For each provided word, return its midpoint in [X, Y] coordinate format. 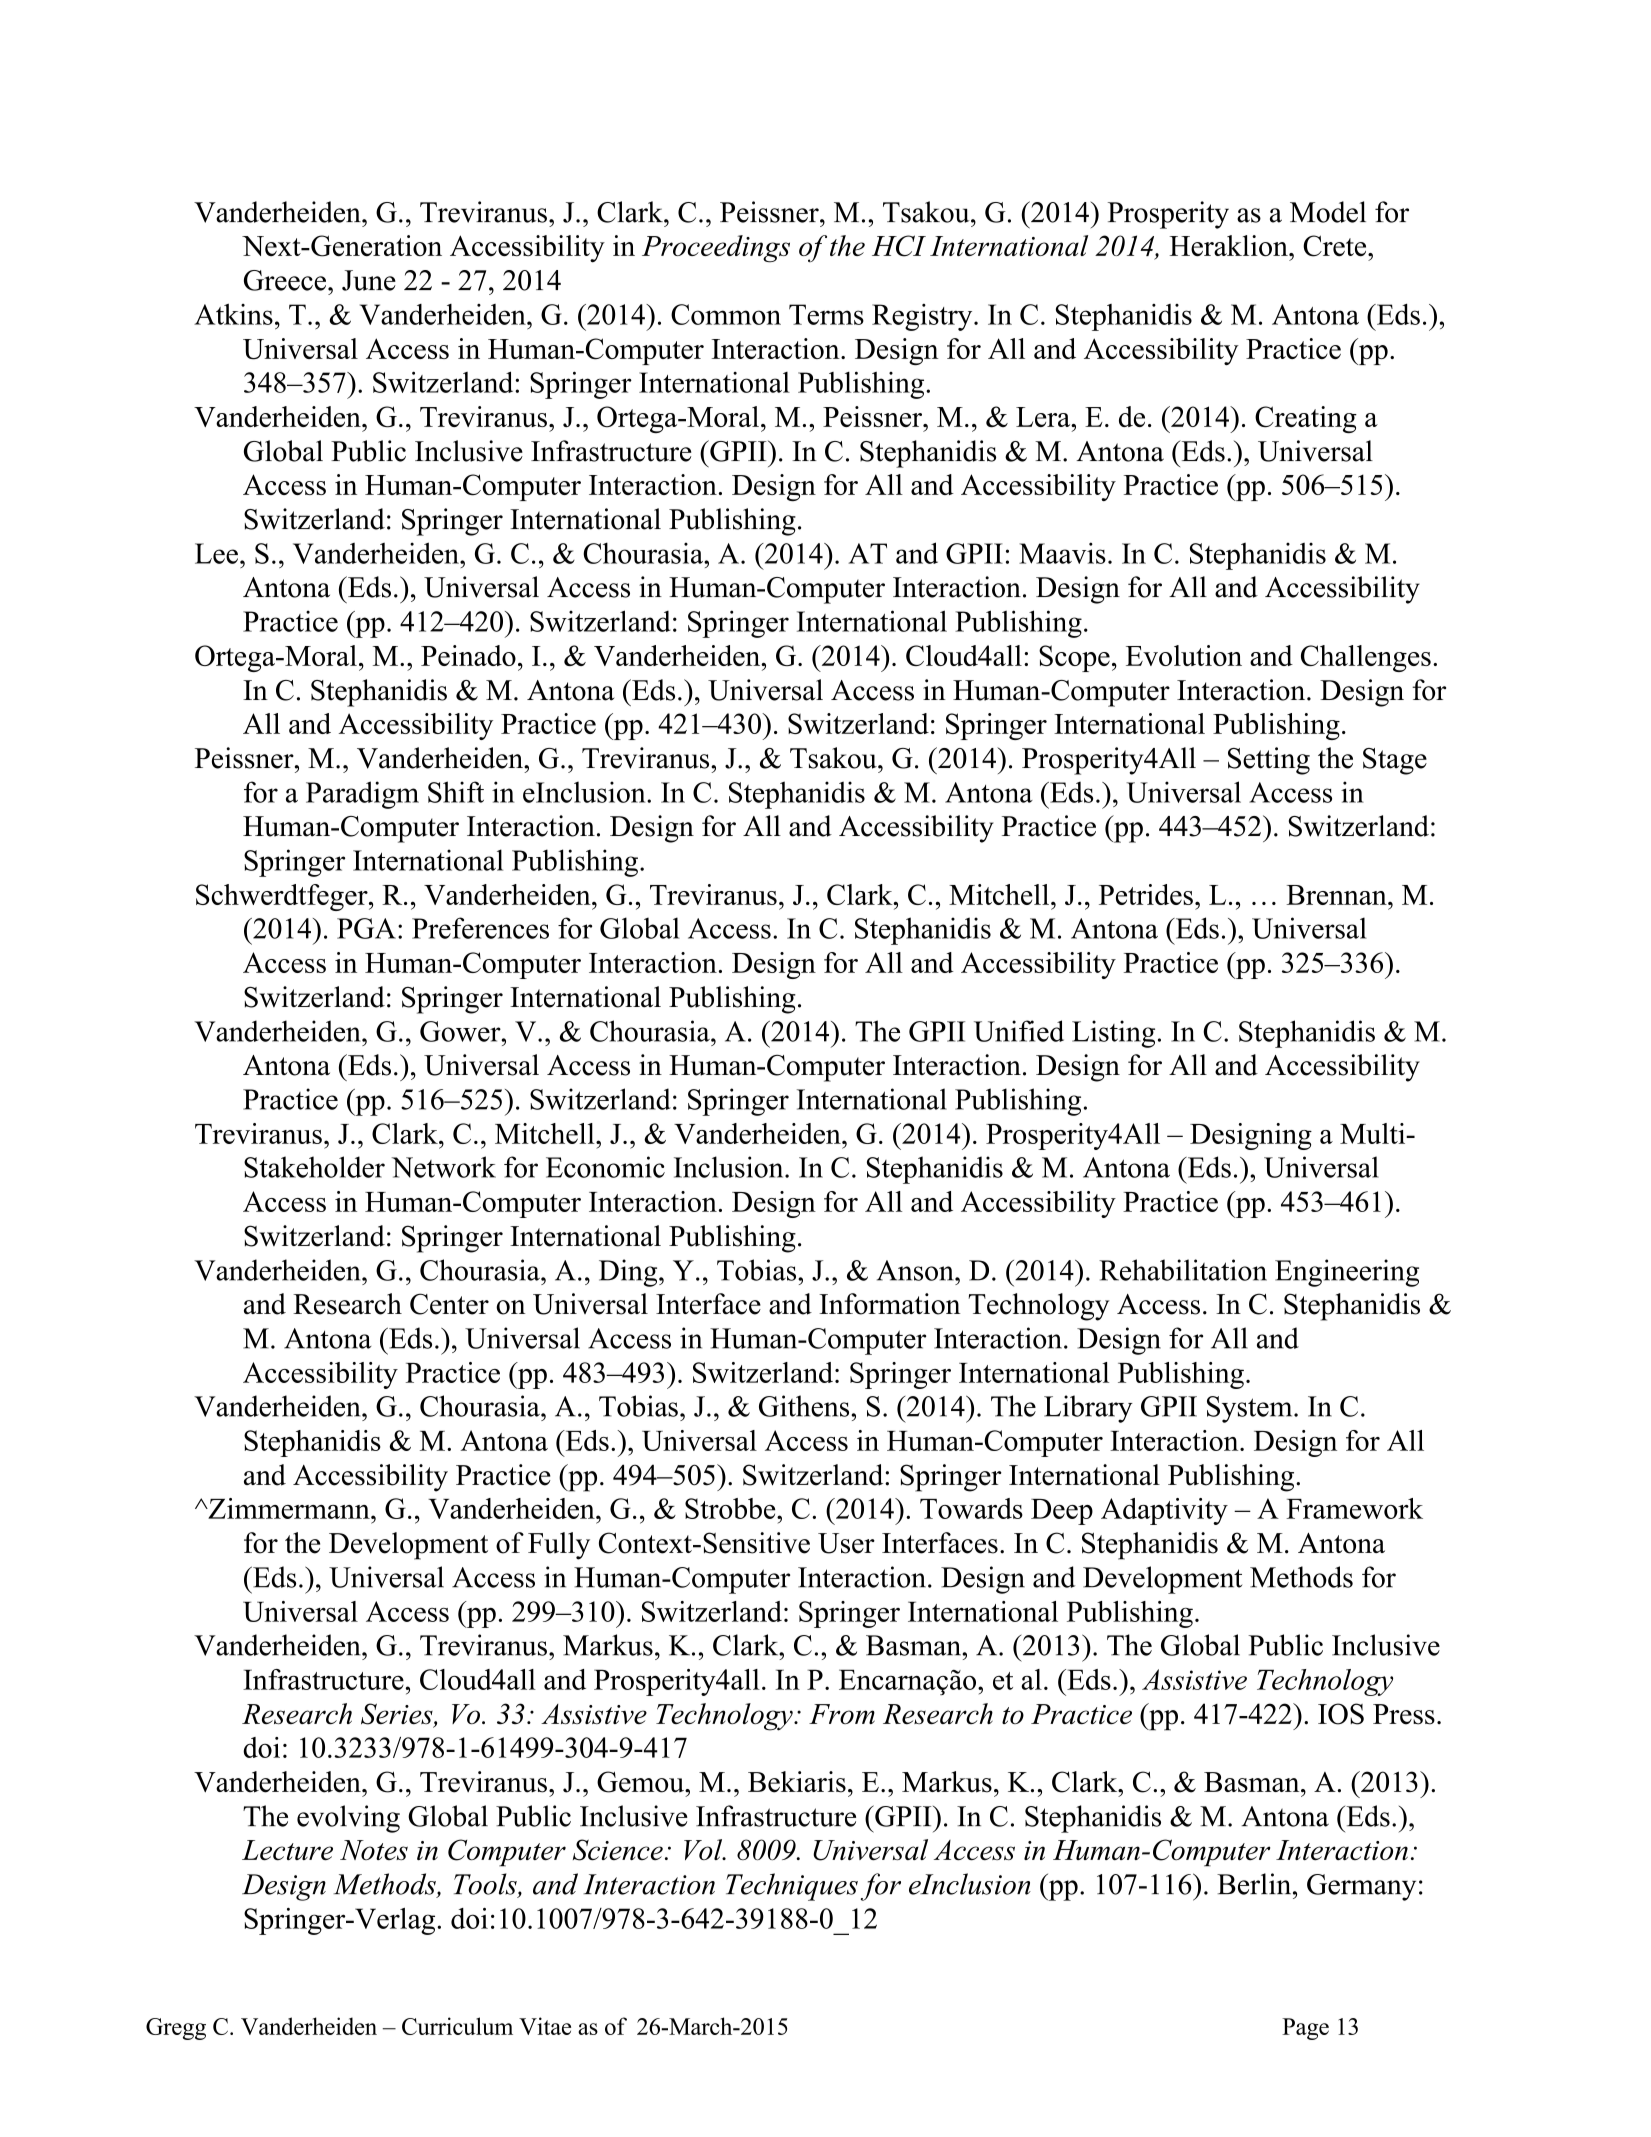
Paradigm [362, 795]
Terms [826, 314]
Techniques [792, 1887]
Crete [1336, 246]
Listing [1113, 1034]
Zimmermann [289, 1508]
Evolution [1184, 655]
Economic [605, 1167]
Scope [1074, 658]
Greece [286, 280]
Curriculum [457, 2026]
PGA [366, 928]
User [846, 1543]
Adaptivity [1164, 1511]
